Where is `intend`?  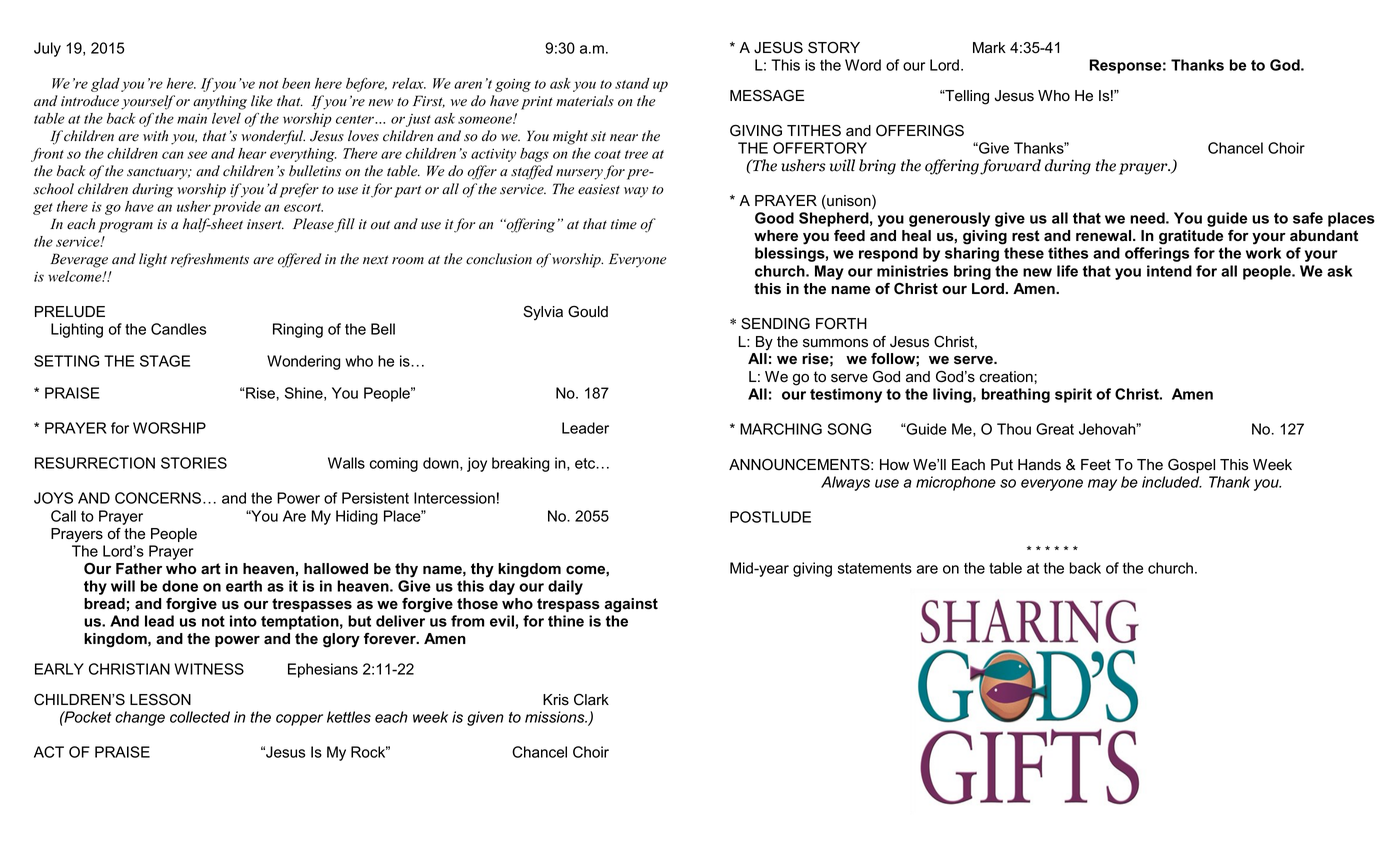
intend is located at coordinates (1169, 271).
